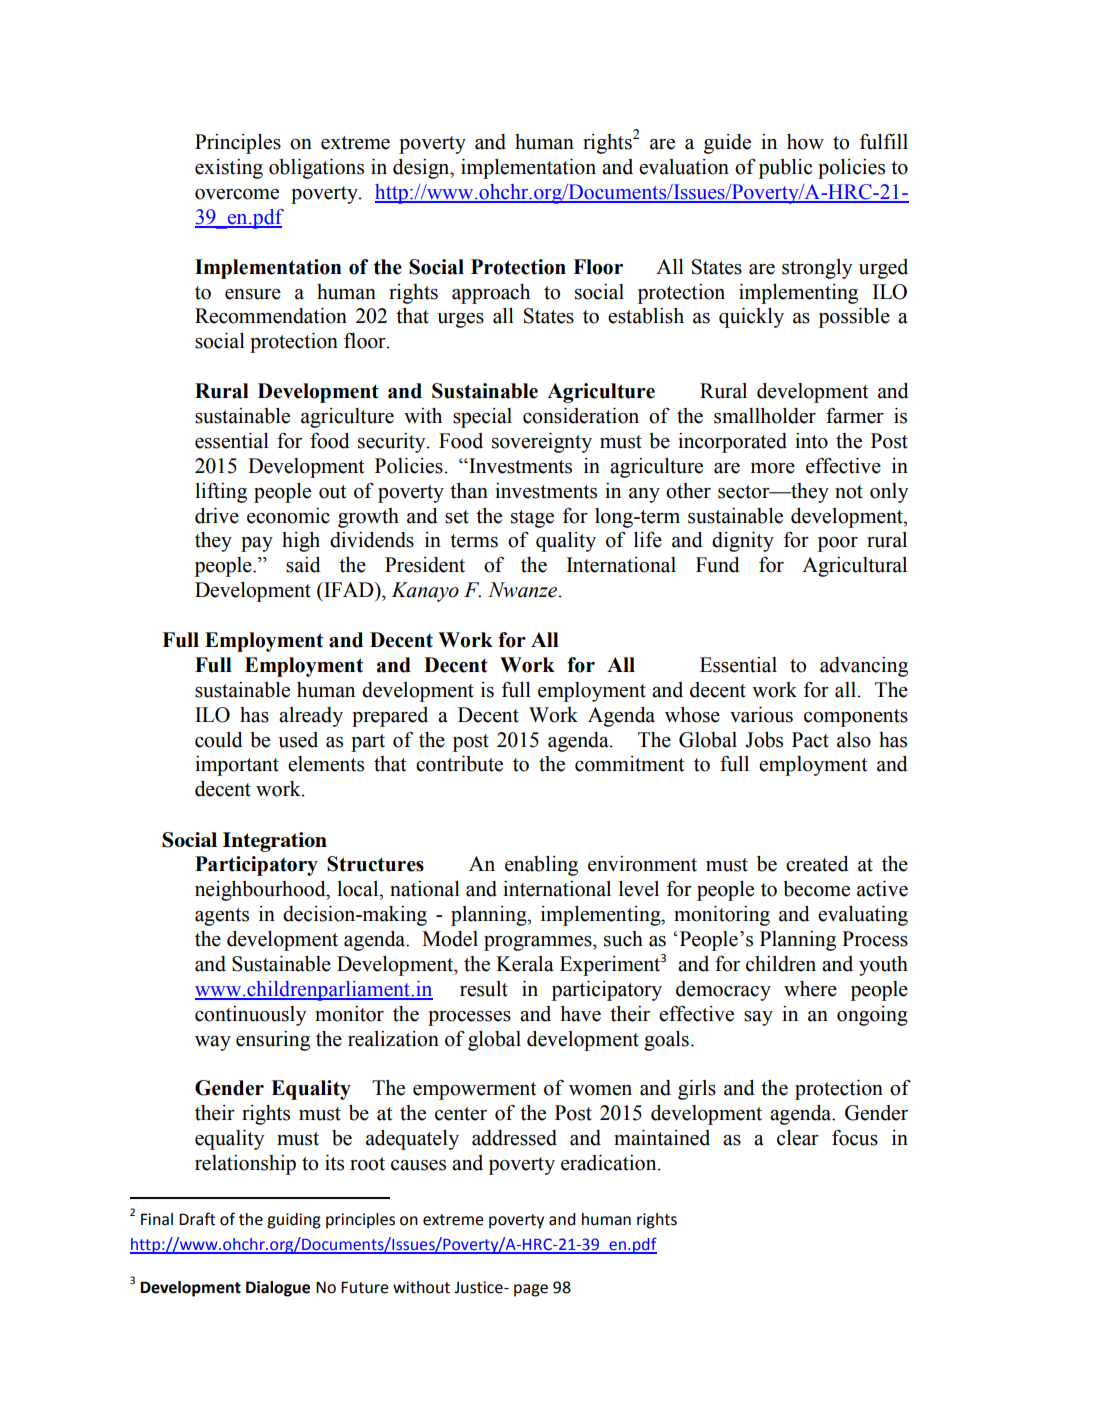 The width and height of the screenshot is (1103, 1428). What do you see at coordinates (459, 764) in the screenshot?
I see `contribute` at bounding box center [459, 764].
